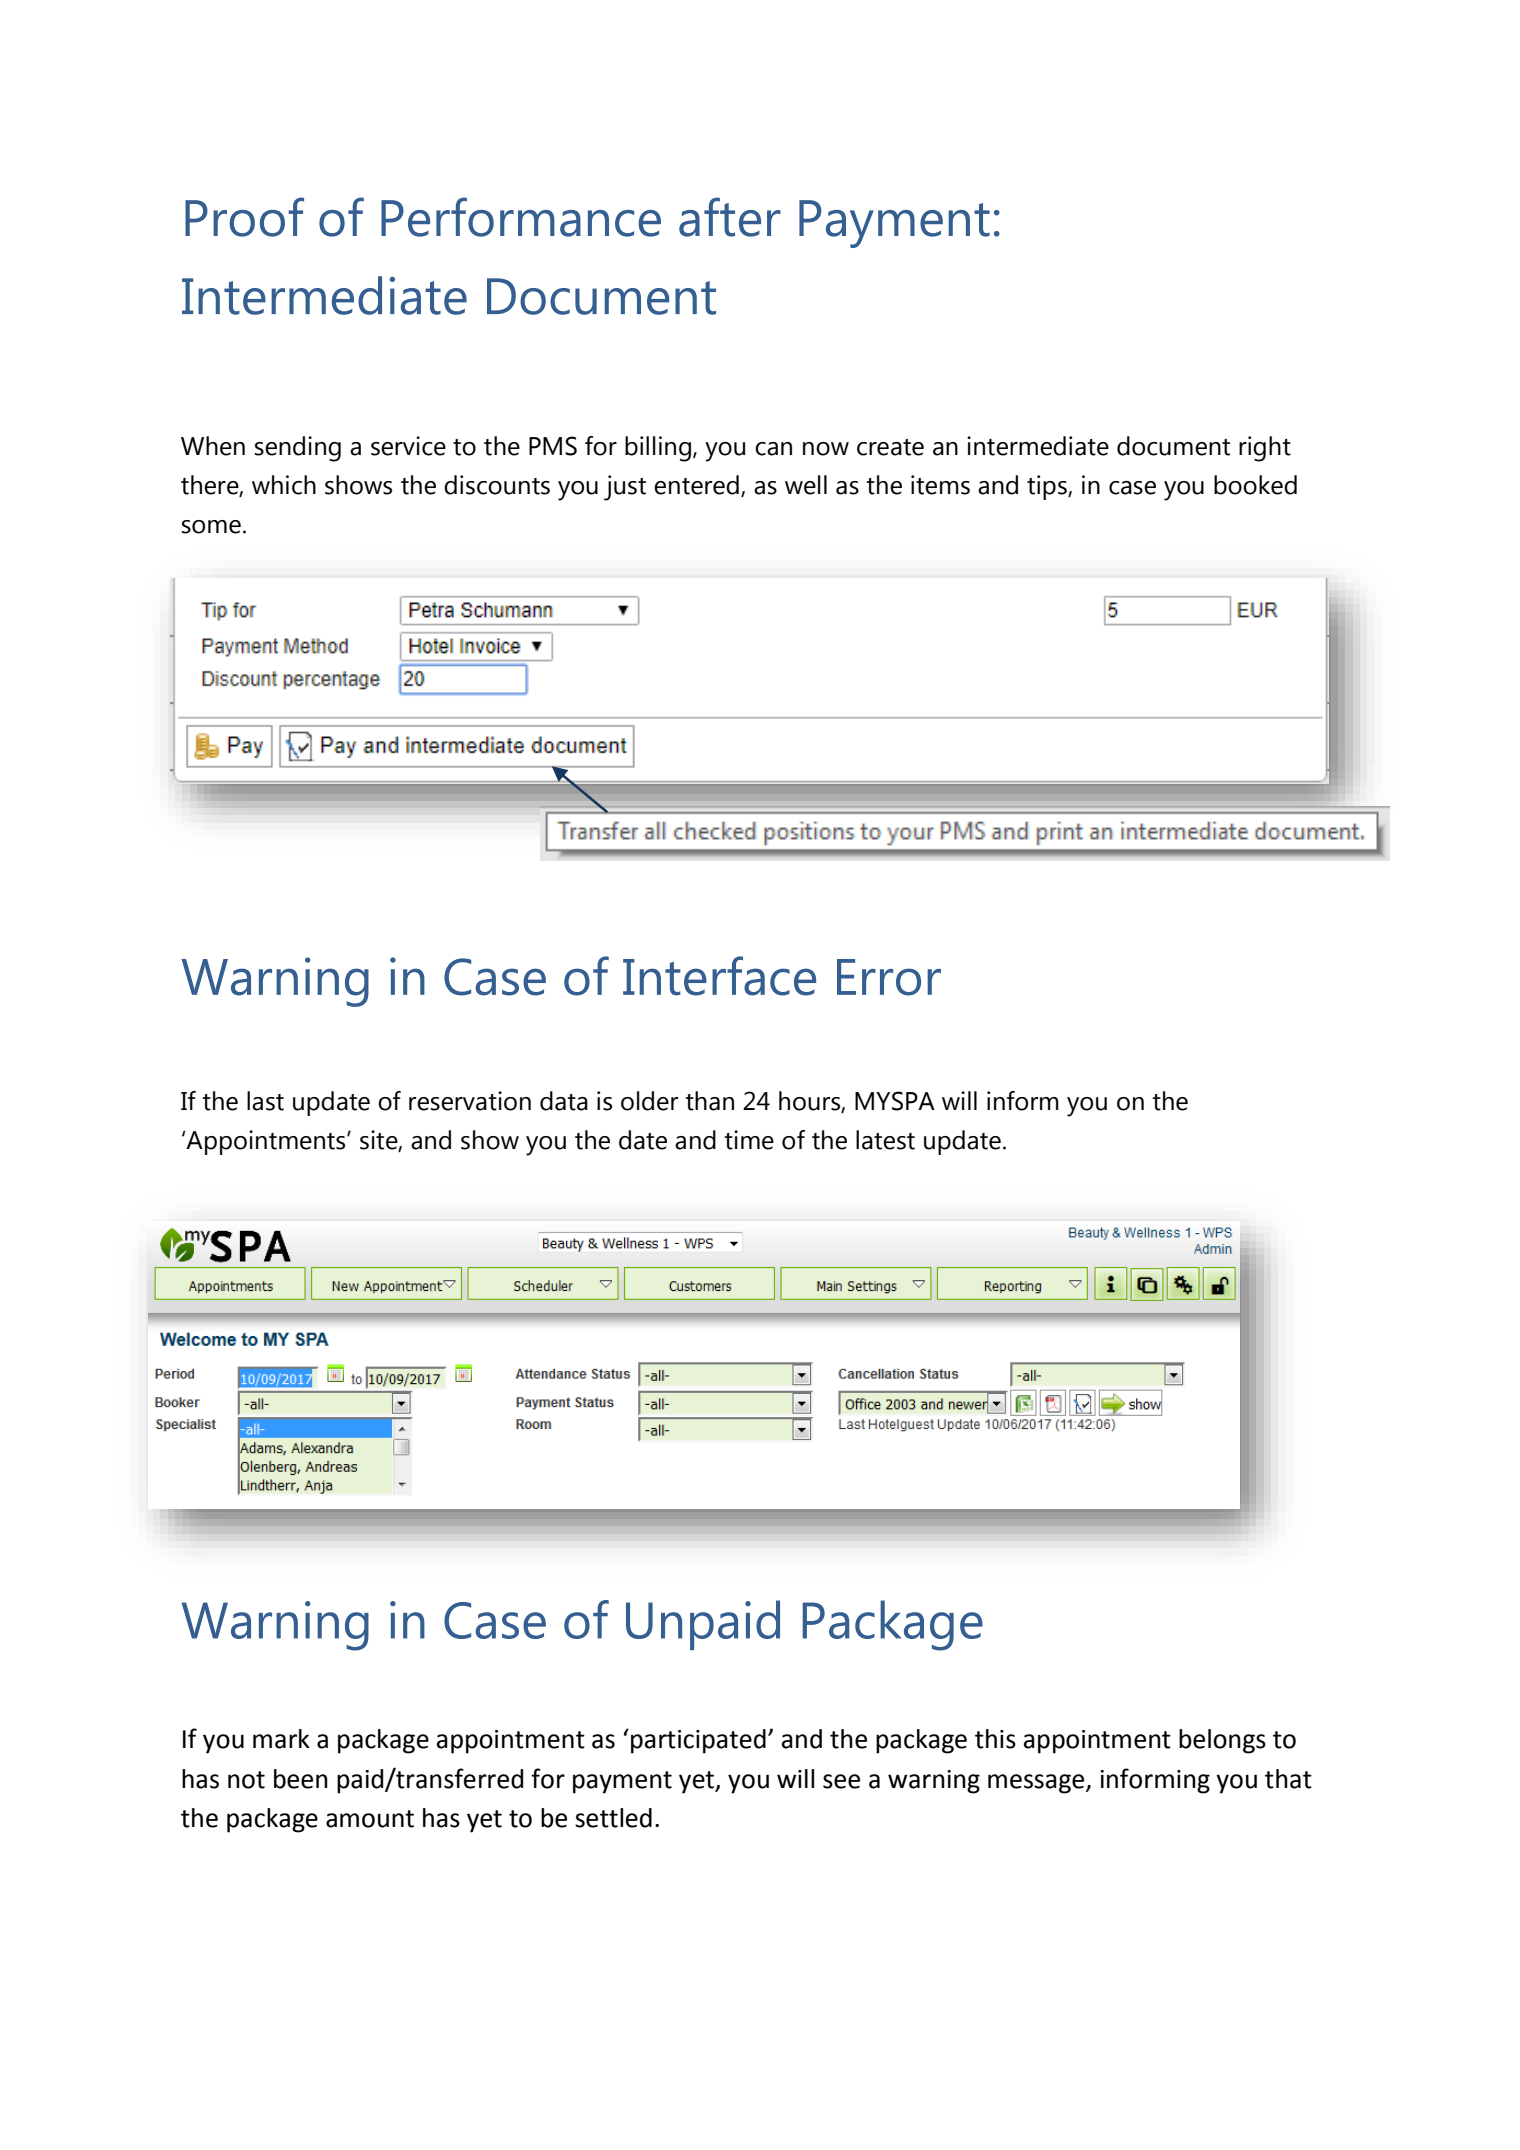  Describe the element at coordinates (698, 1741) in the image. I see `participated` at that location.
